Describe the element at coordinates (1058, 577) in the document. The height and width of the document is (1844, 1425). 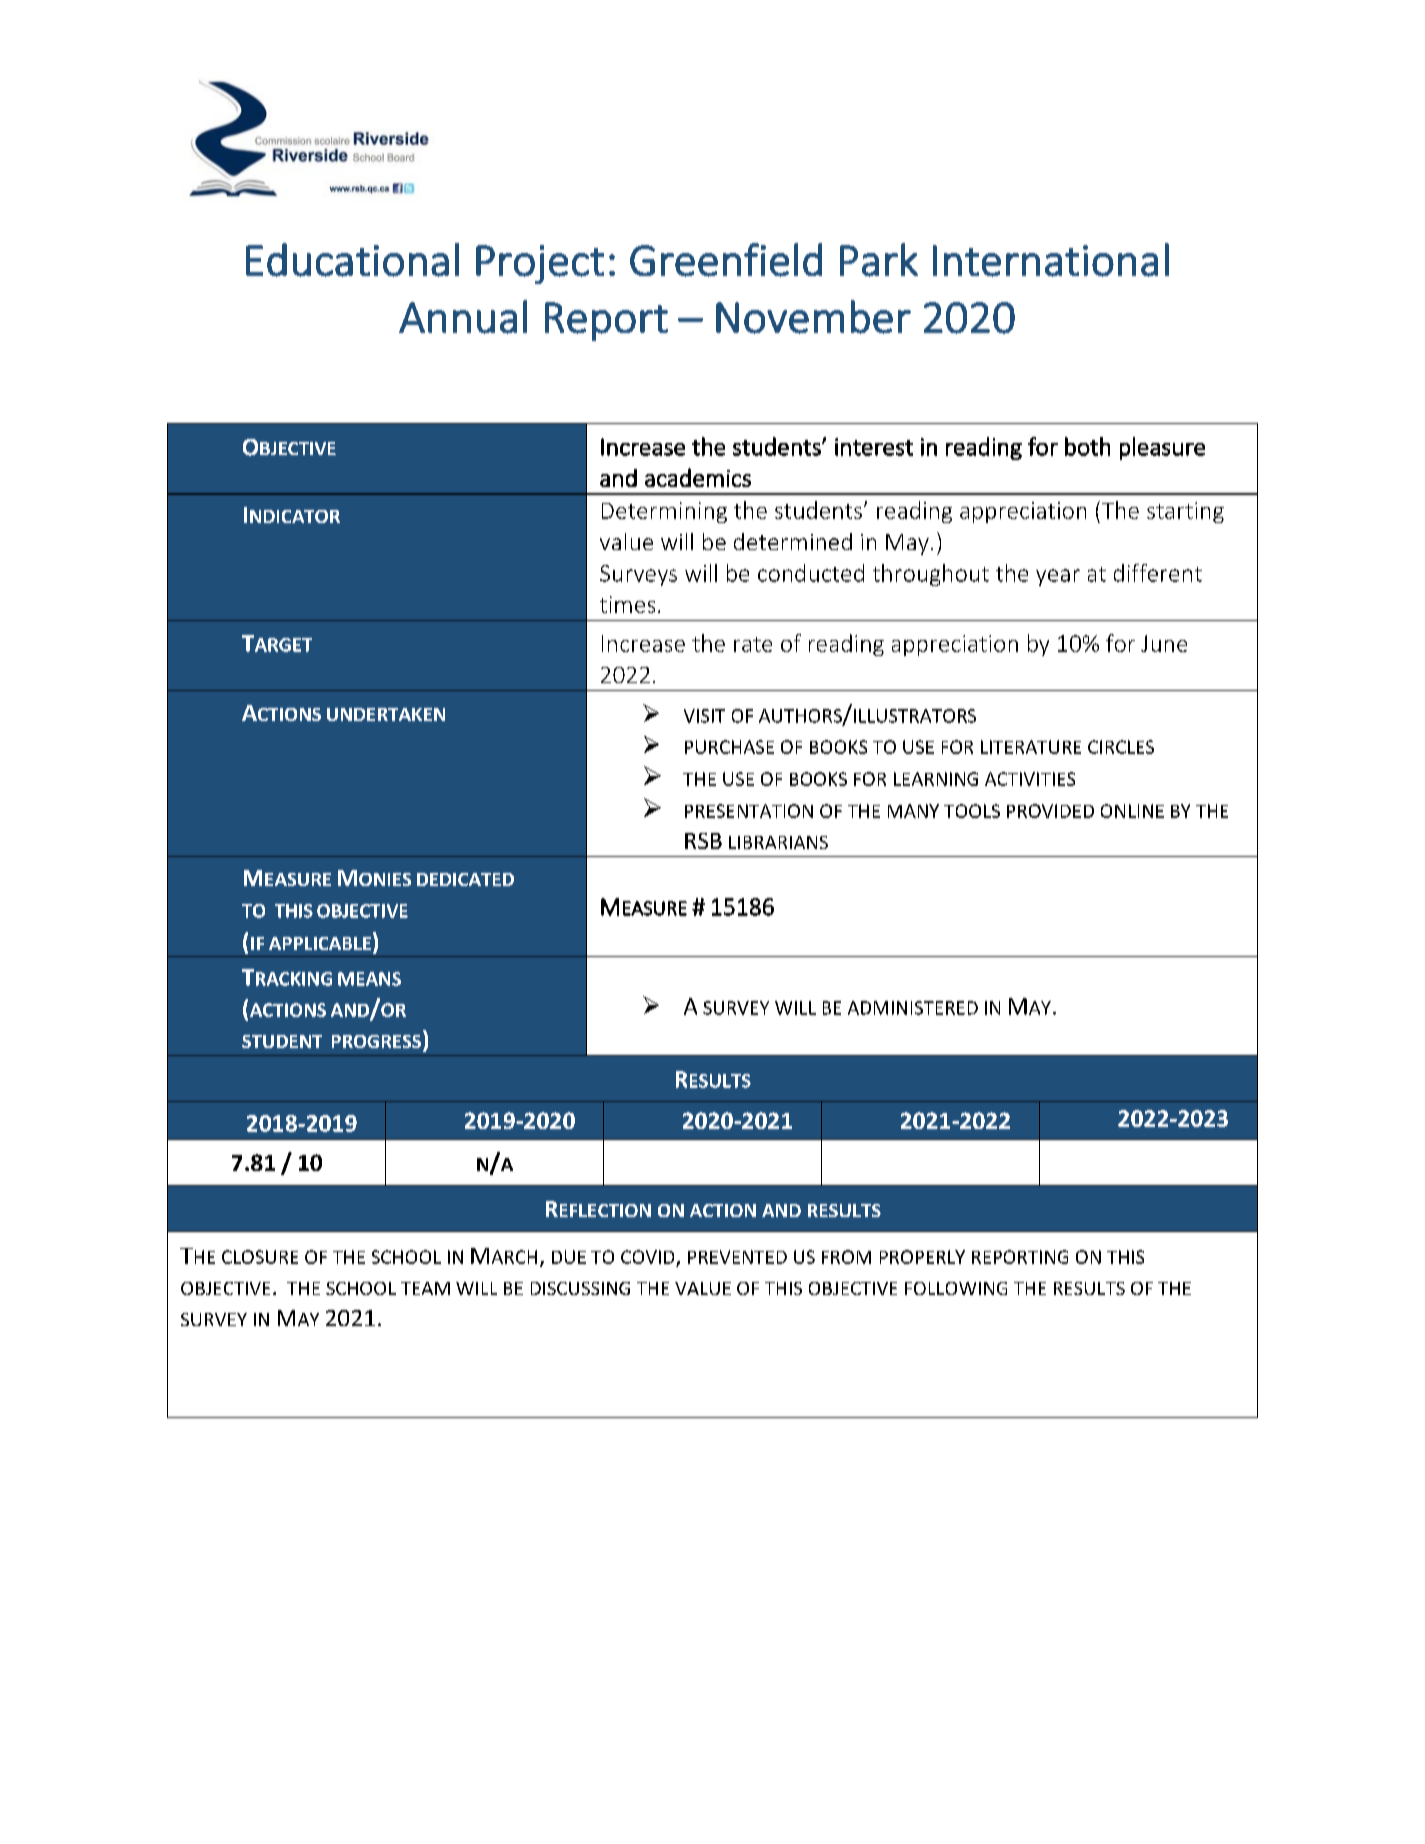
I see `year` at that location.
